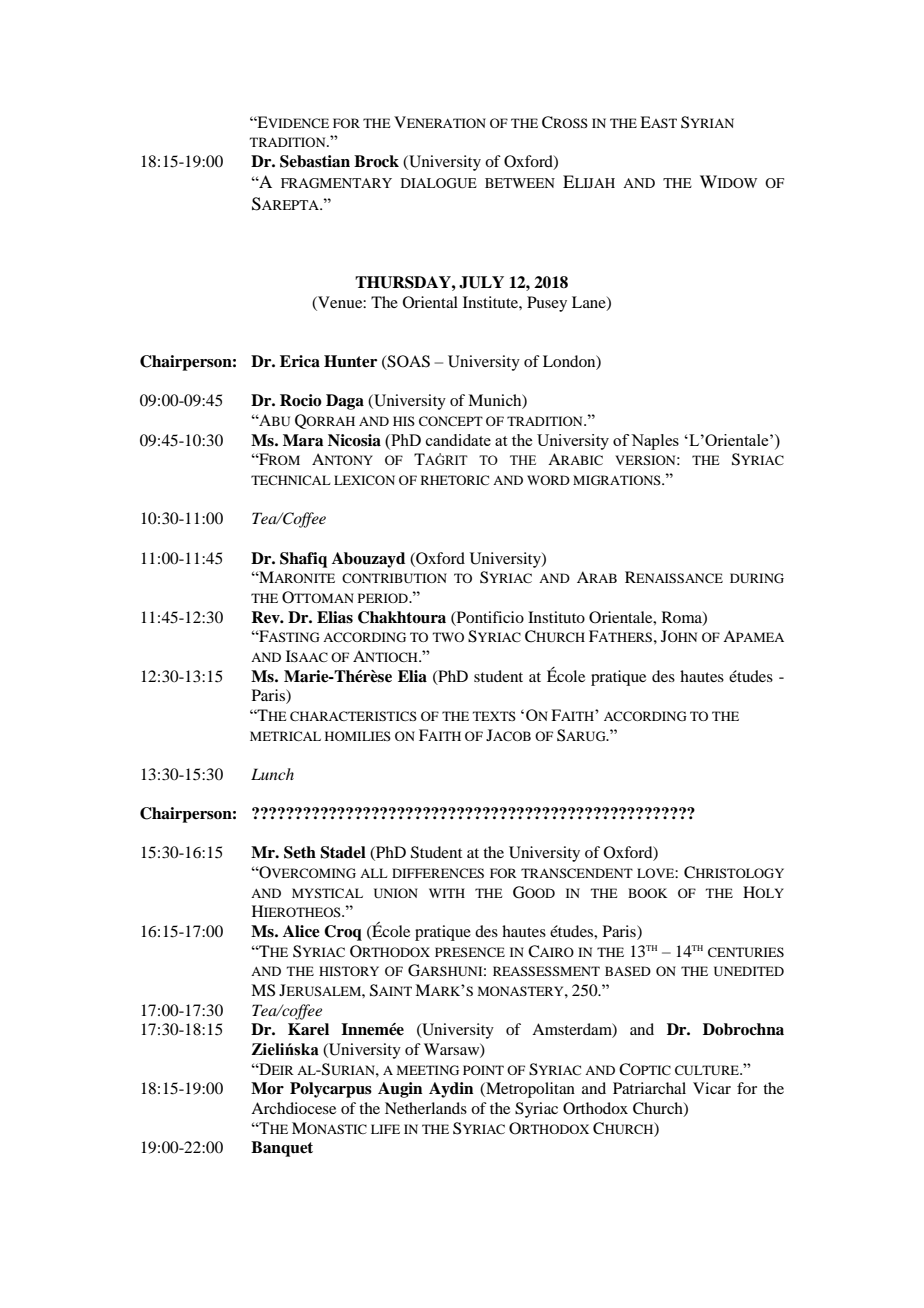 The height and width of the screenshot is (1308, 924). Describe the element at coordinates (757, 578) in the screenshot. I see `DURING` at that location.
